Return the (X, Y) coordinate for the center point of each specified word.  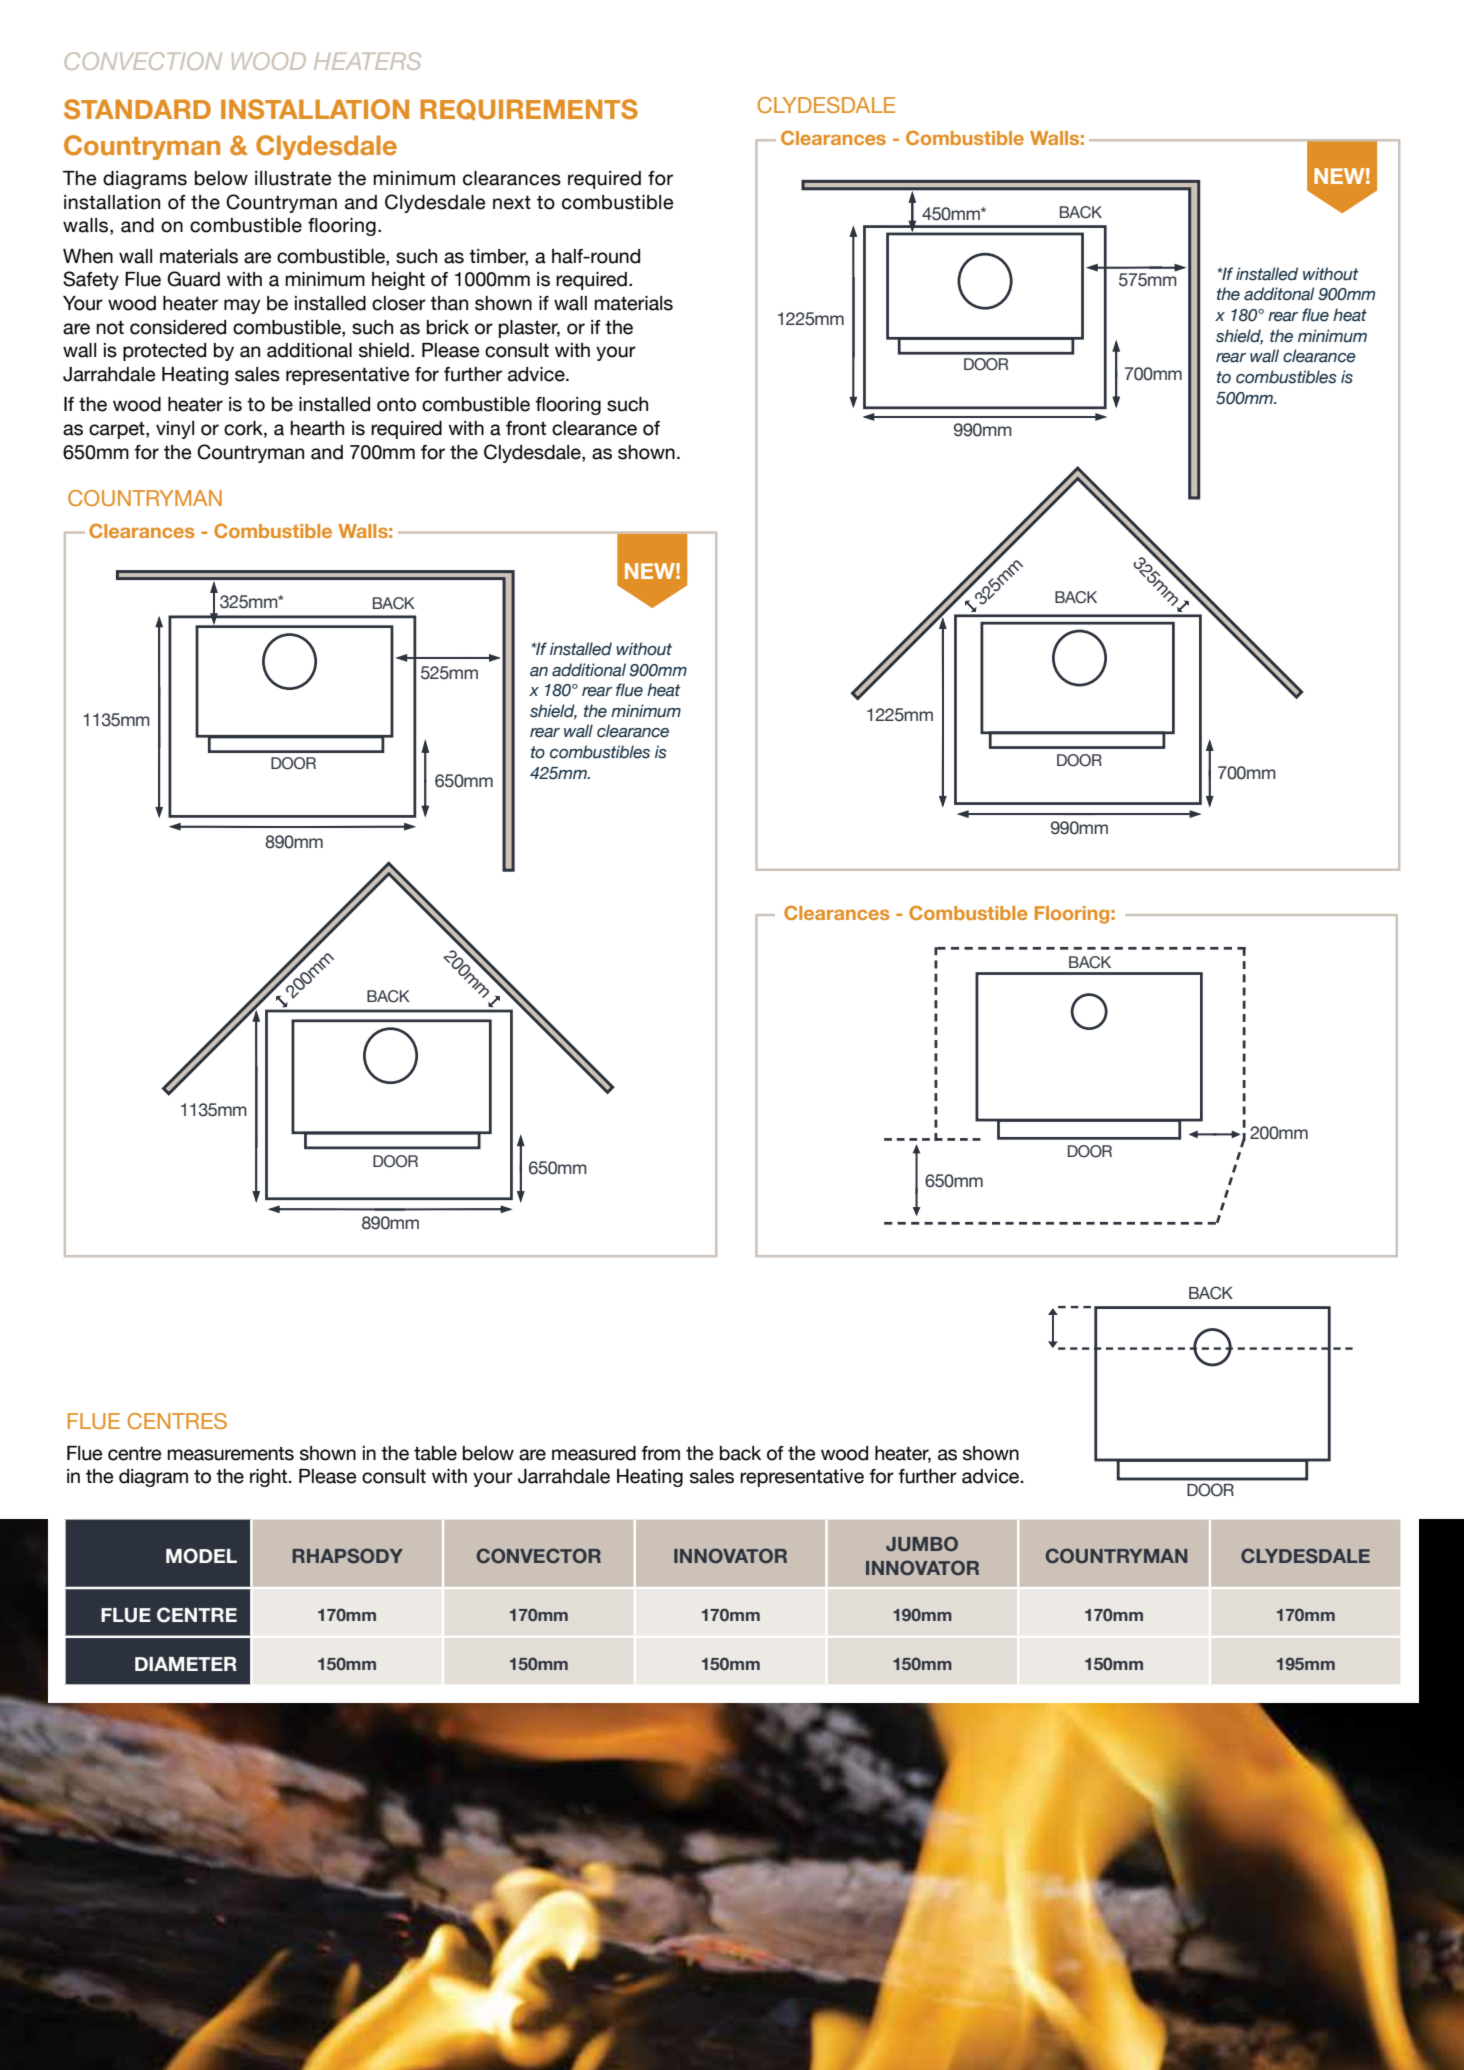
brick (448, 327)
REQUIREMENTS (529, 109)
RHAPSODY (347, 1555)
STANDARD (137, 109)
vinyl (175, 430)
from (660, 1453)
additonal (1279, 294)
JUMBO (922, 1543)
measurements (231, 1453)
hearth (317, 428)
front (526, 428)
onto (396, 404)
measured (594, 1453)
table (435, 1453)
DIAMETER (186, 1664)
